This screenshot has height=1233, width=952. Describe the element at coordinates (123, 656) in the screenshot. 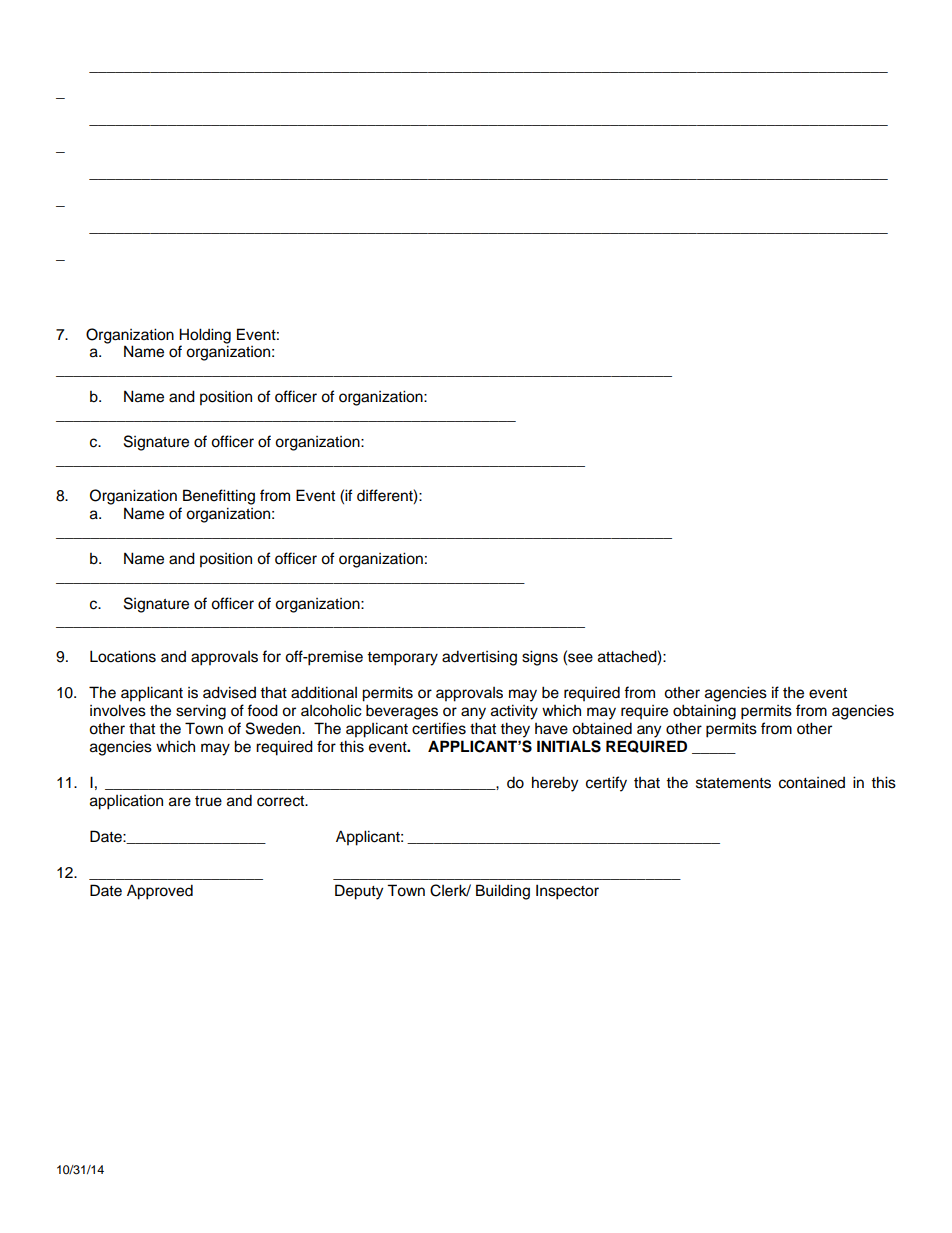

I see `Locations` at that location.
